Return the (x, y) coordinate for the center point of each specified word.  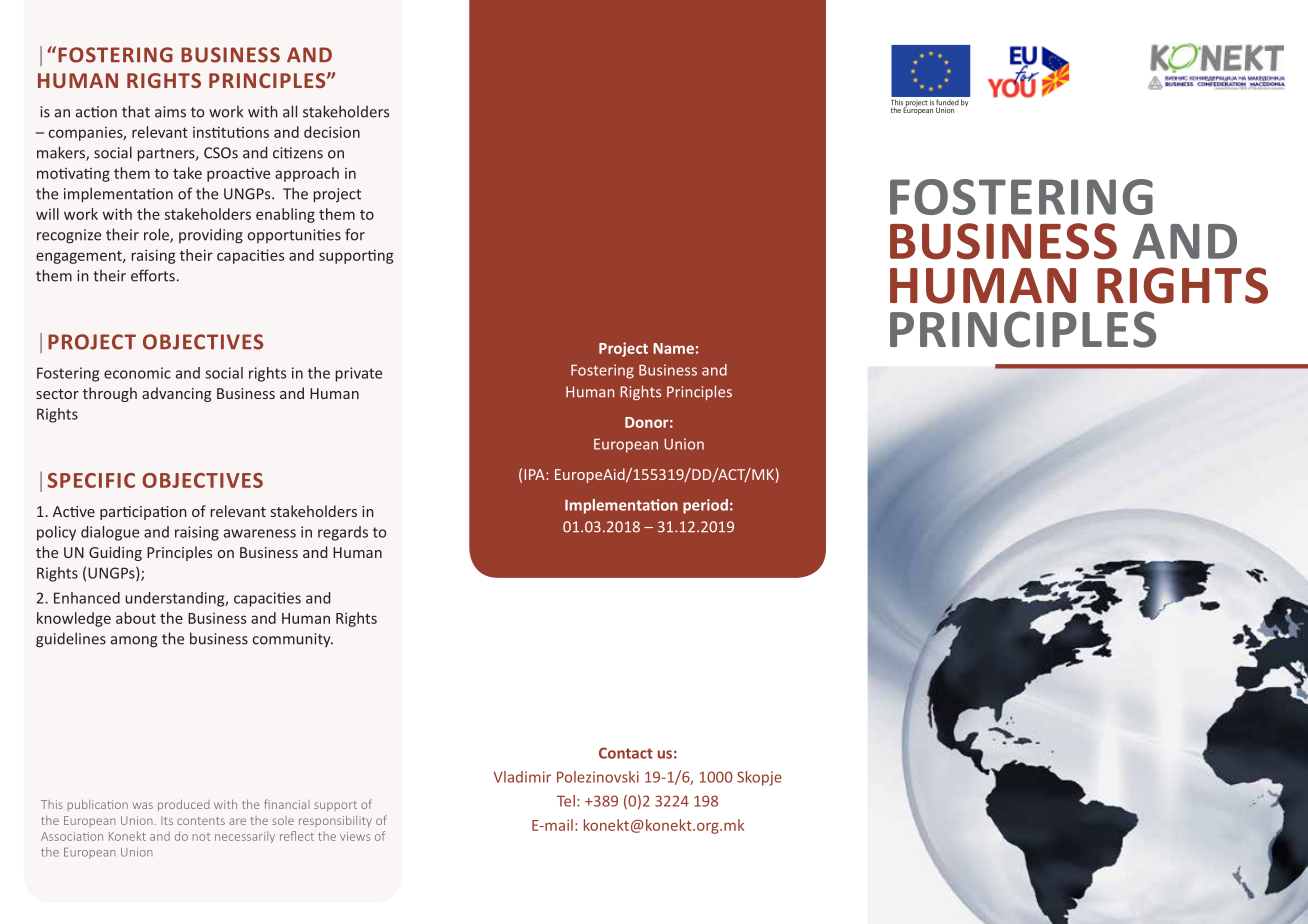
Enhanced (87, 598)
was (143, 805)
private (359, 374)
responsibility (335, 821)
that (136, 111)
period (705, 506)
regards (343, 533)
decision (332, 132)
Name (673, 348)
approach (307, 174)
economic (137, 373)
